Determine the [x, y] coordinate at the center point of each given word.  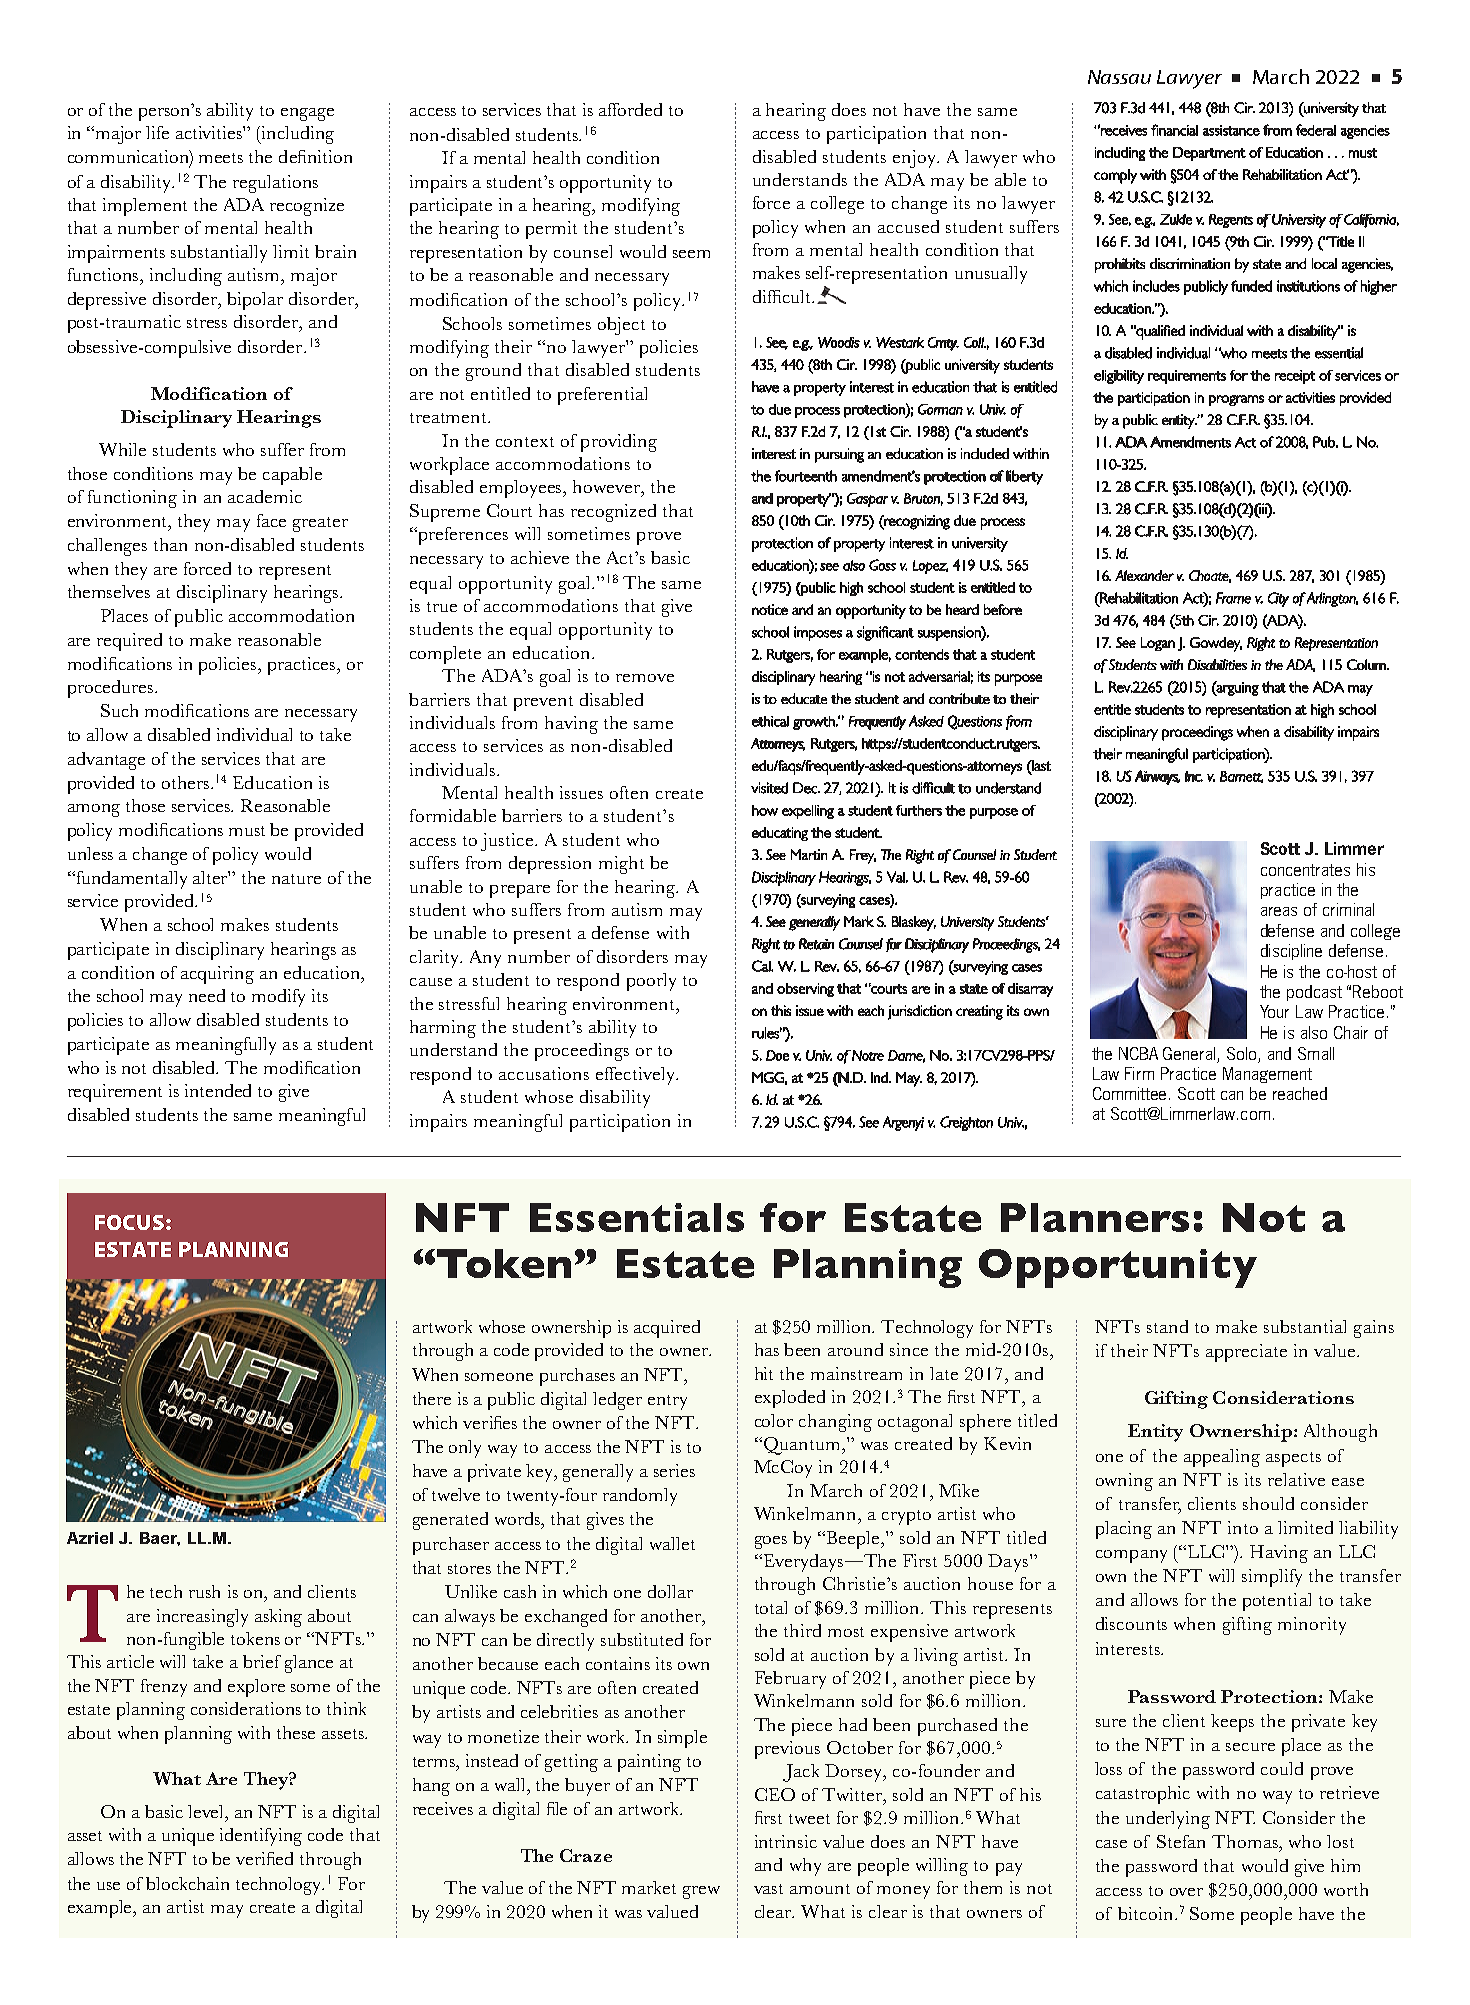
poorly [651, 982]
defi [292, 156]
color [774, 1420]
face [271, 520]
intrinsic [786, 1841]
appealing [1222, 1458]
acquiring [217, 975]
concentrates [1305, 870]
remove [645, 678]
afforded [630, 109]
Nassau [1119, 77]
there [432, 1398]
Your [1274, 1011]
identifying [261, 1837]
